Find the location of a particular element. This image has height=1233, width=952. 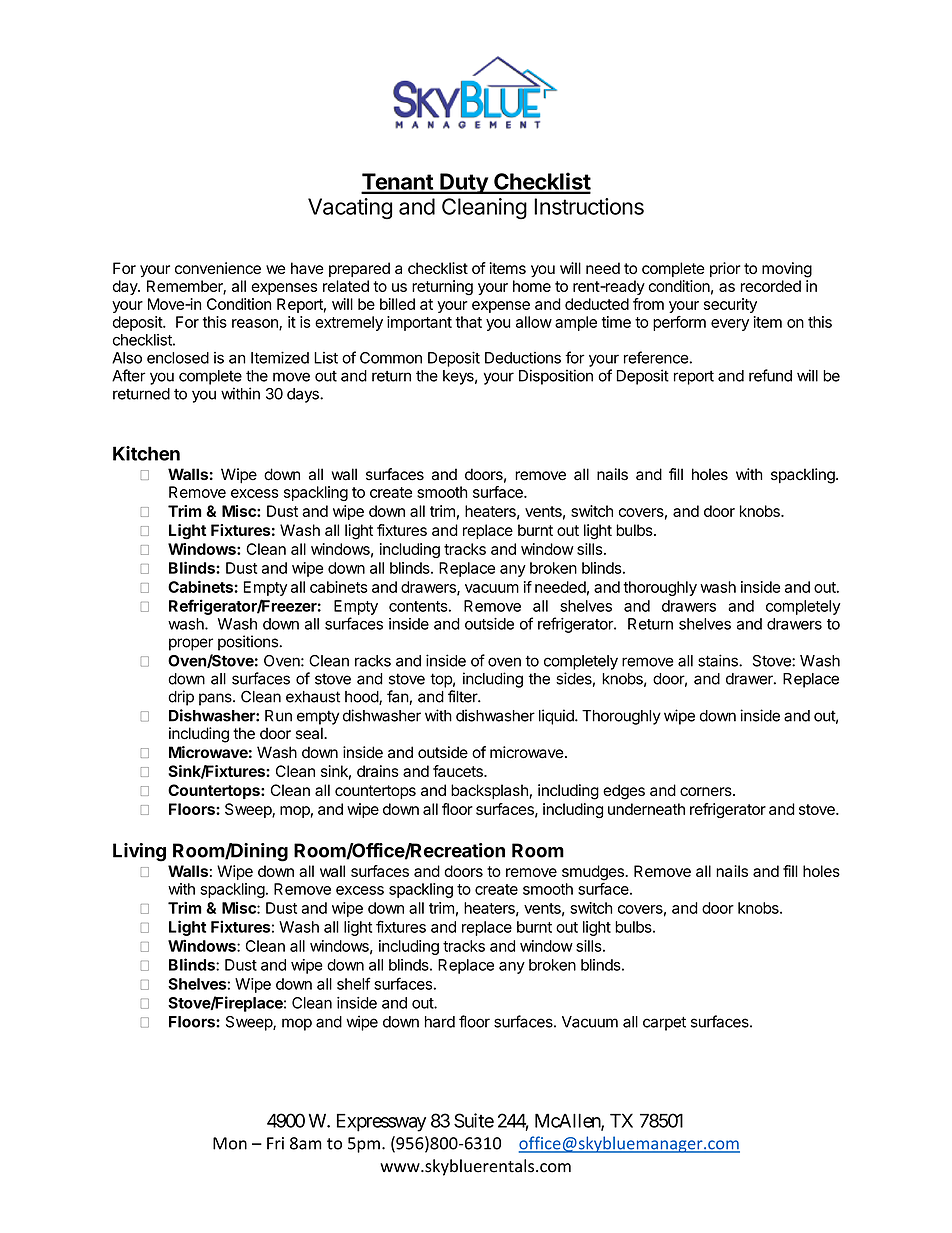

refund is located at coordinates (770, 375).
